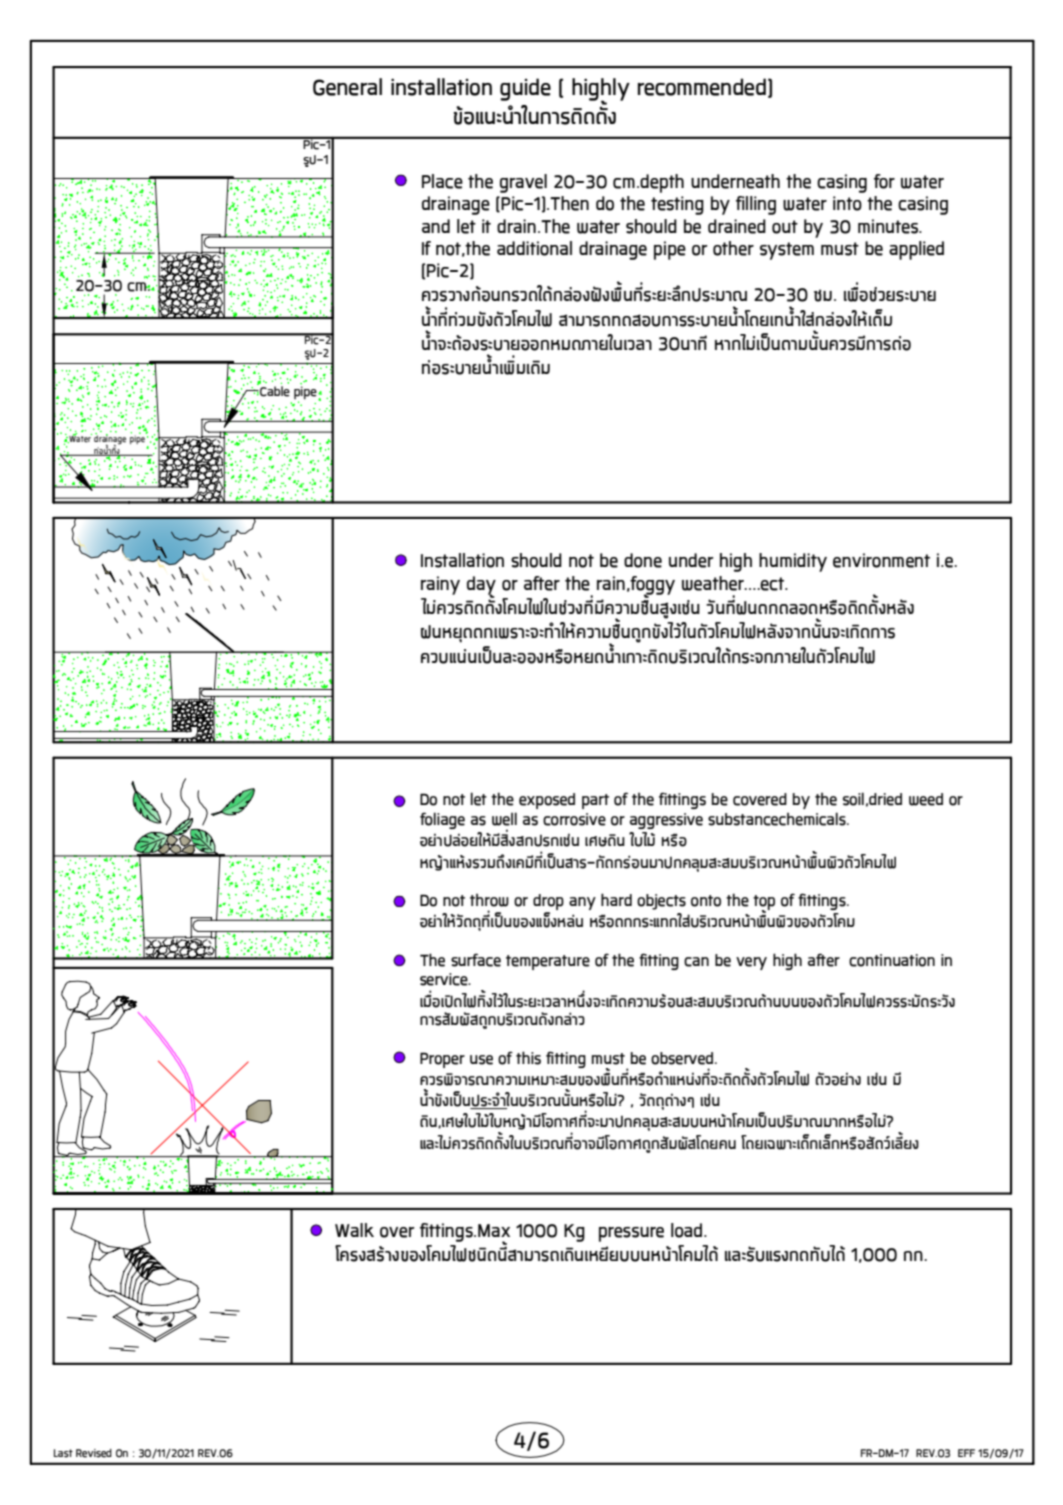 The width and height of the document is (1063, 1505). I want to click on for, so click(884, 181).
